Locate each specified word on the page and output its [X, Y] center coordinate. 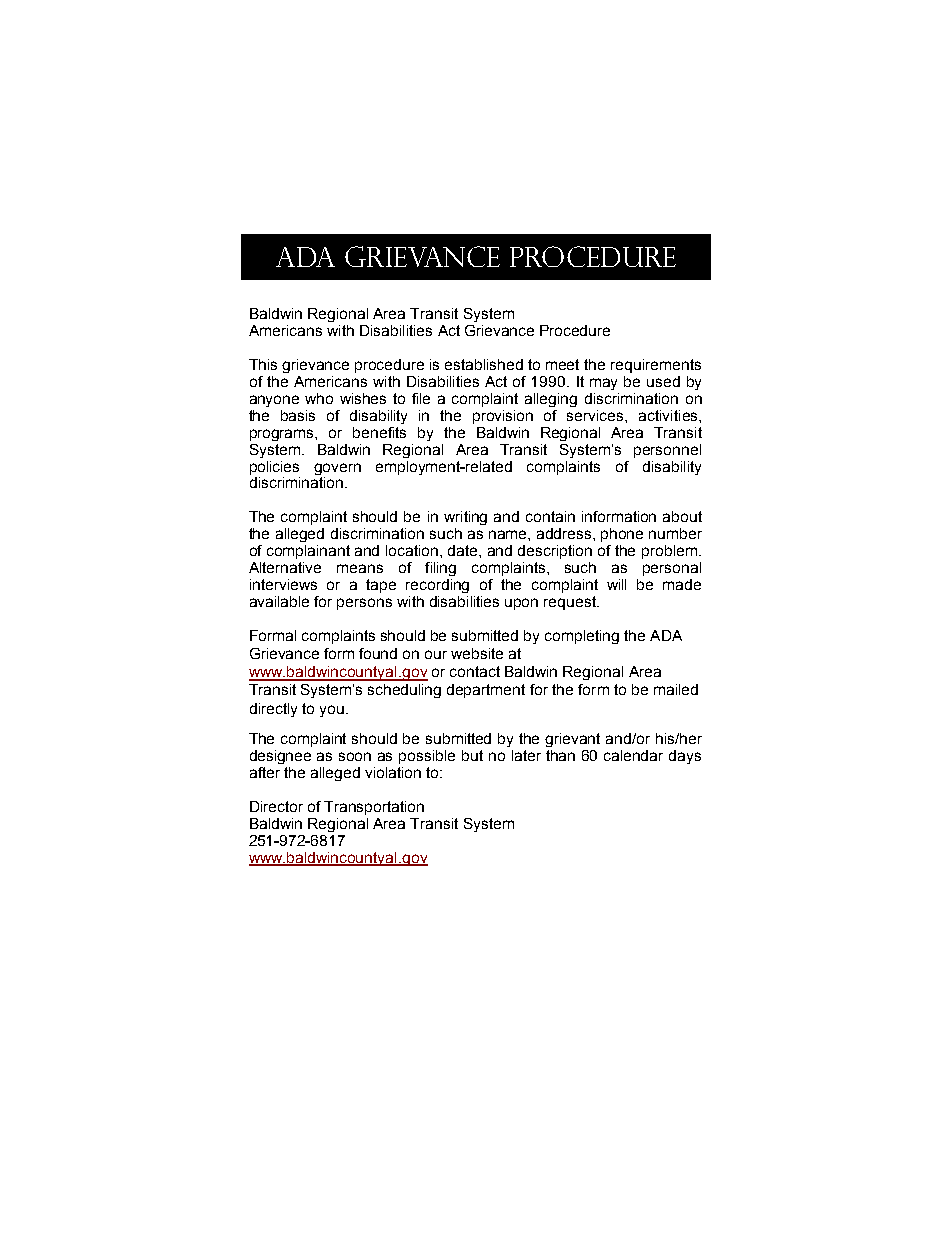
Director [276, 806]
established [484, 364]
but [472, 755]
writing [465, 518]
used [663, 381]
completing [582, 637]
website [477, 653]
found [378, 653]
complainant [308, 552]
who [319, 398]
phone [622, 535]
